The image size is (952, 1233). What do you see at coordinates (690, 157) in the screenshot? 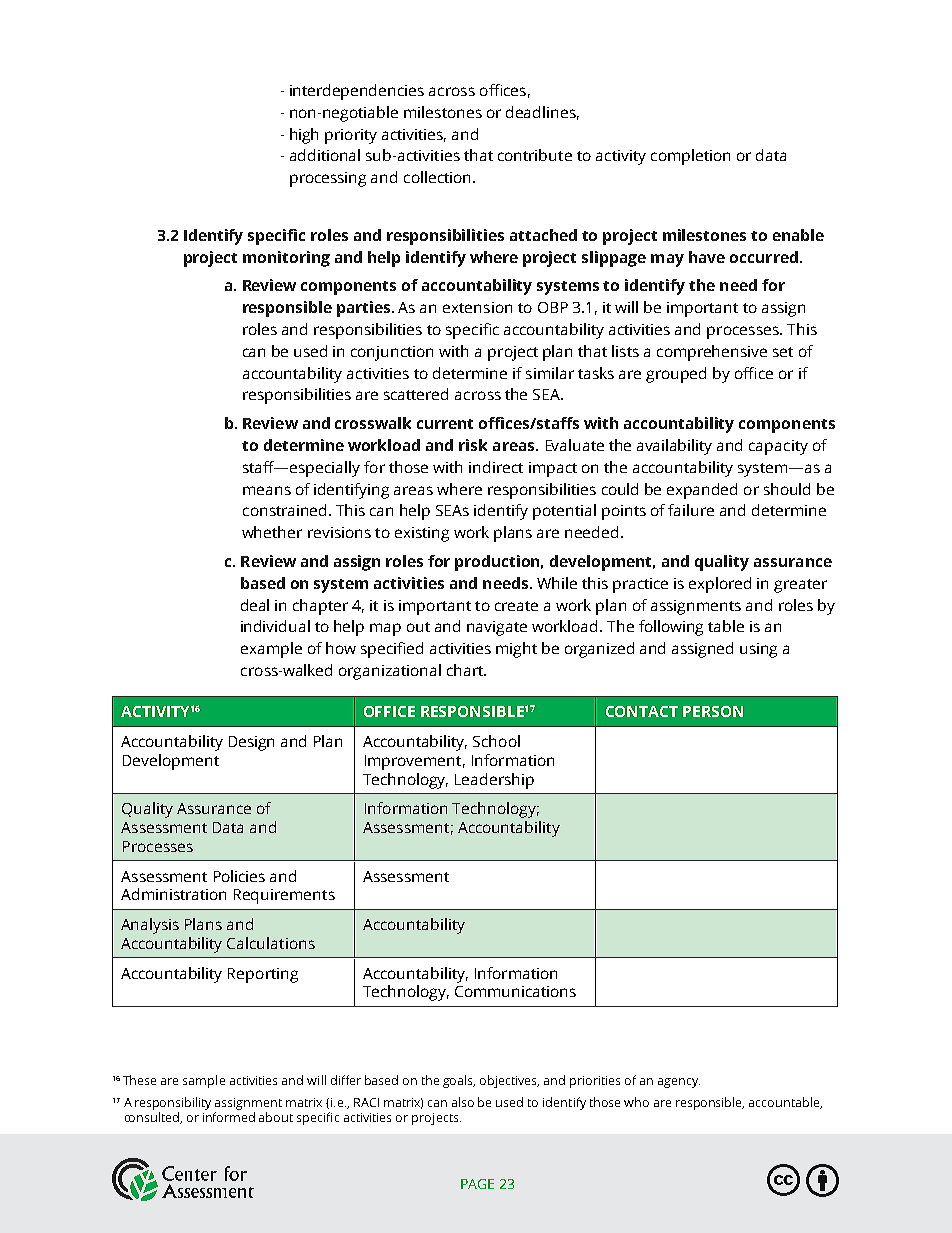
I see `completion` at bounding box center [690, 157].
